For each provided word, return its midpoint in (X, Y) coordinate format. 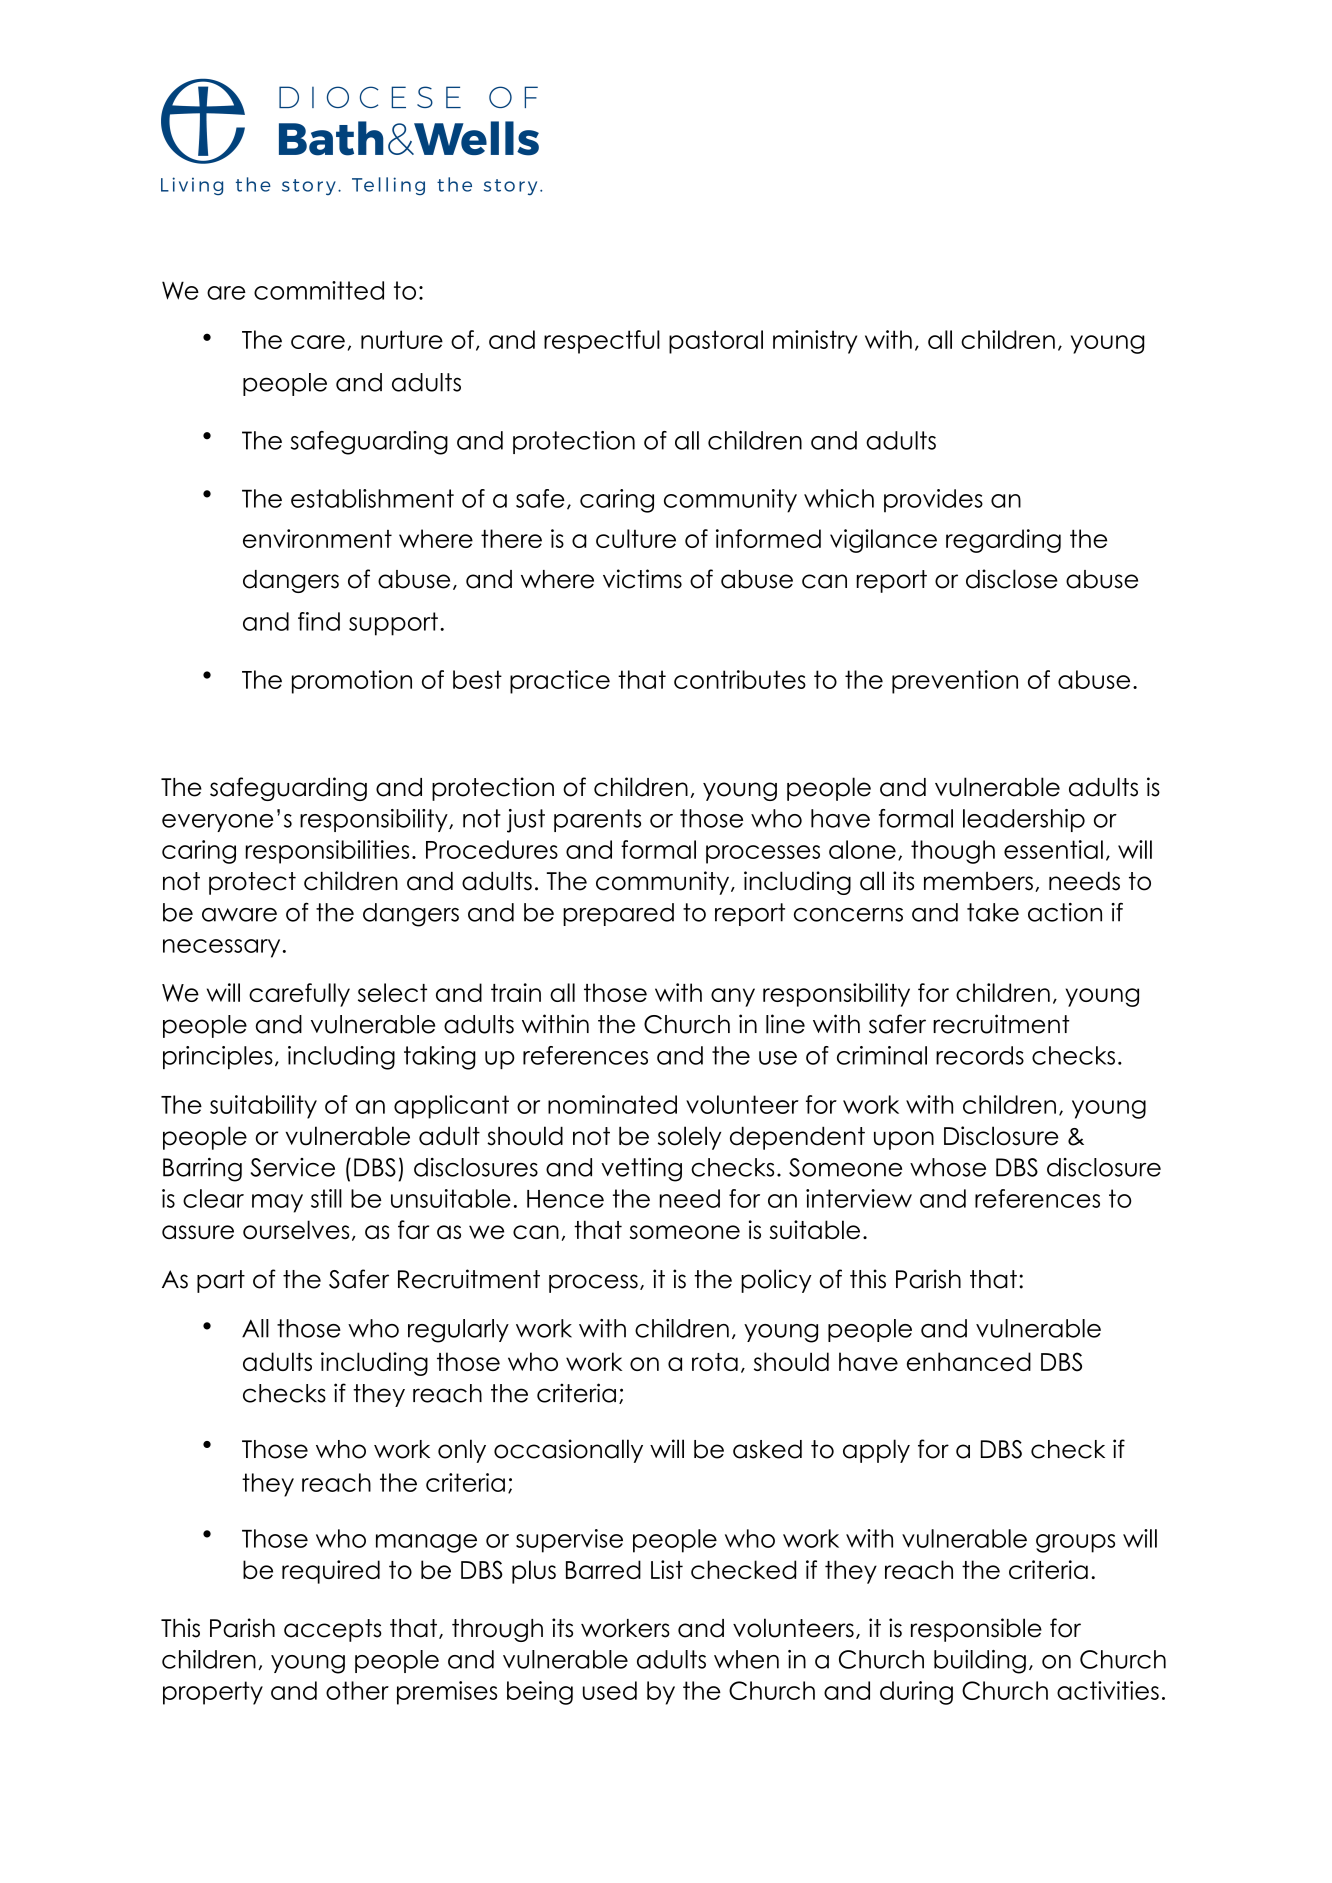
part (221, 1281)
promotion (352, 682)
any (733, 997)
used (610, 1690)
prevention (955, 682)
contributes (740, 679)
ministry (815, 342)
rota (715, 1362)
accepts (333, 1630)
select (392, 992)
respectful (602, 342)
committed (319, 290)
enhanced (969, 1361)
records (980, 1055)
